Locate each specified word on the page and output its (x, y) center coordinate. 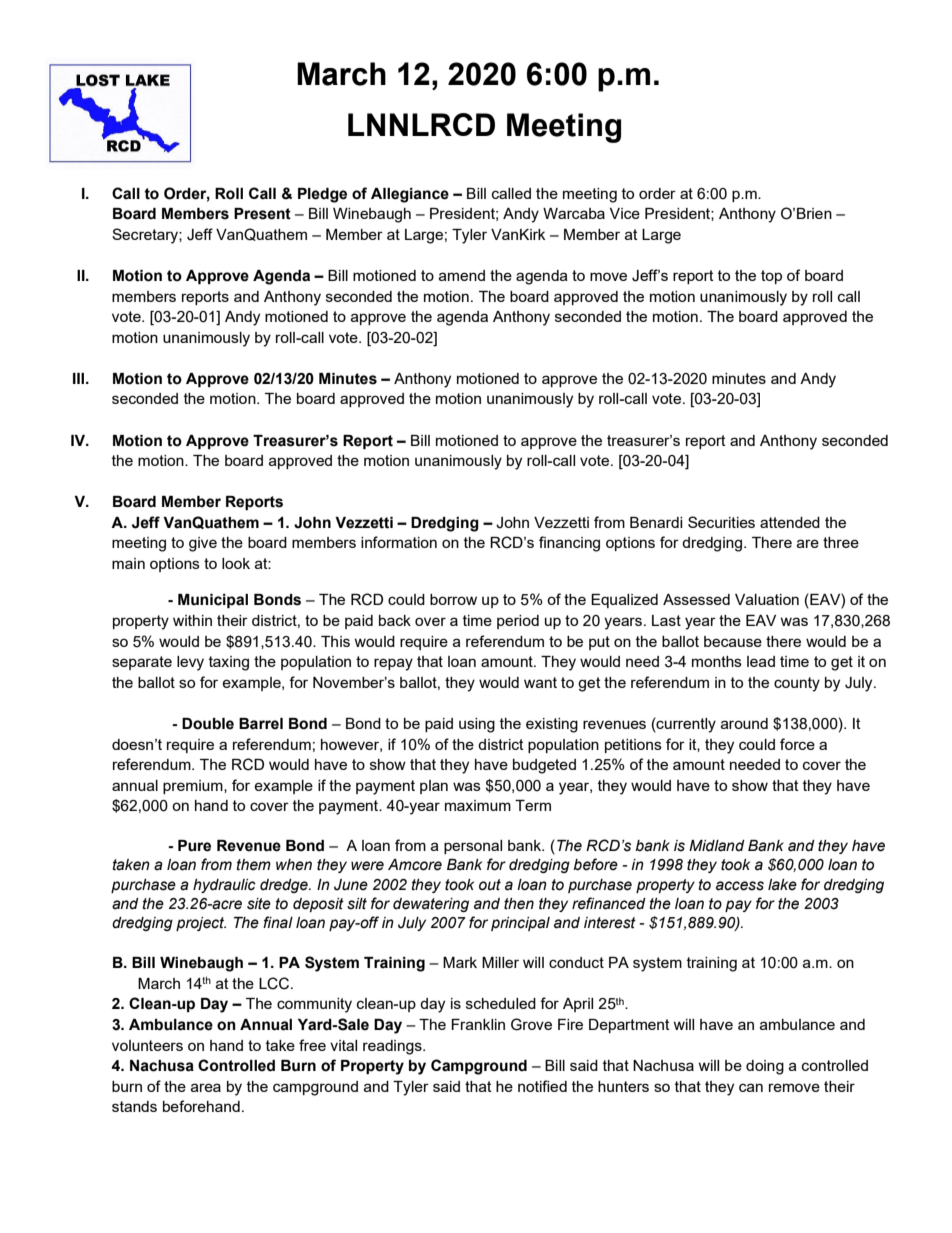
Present (262, 214)
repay (393, 664)
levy (190, 663)
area (206, 1087)
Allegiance (410, 195)
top (771, 277)
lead (761, 661)
